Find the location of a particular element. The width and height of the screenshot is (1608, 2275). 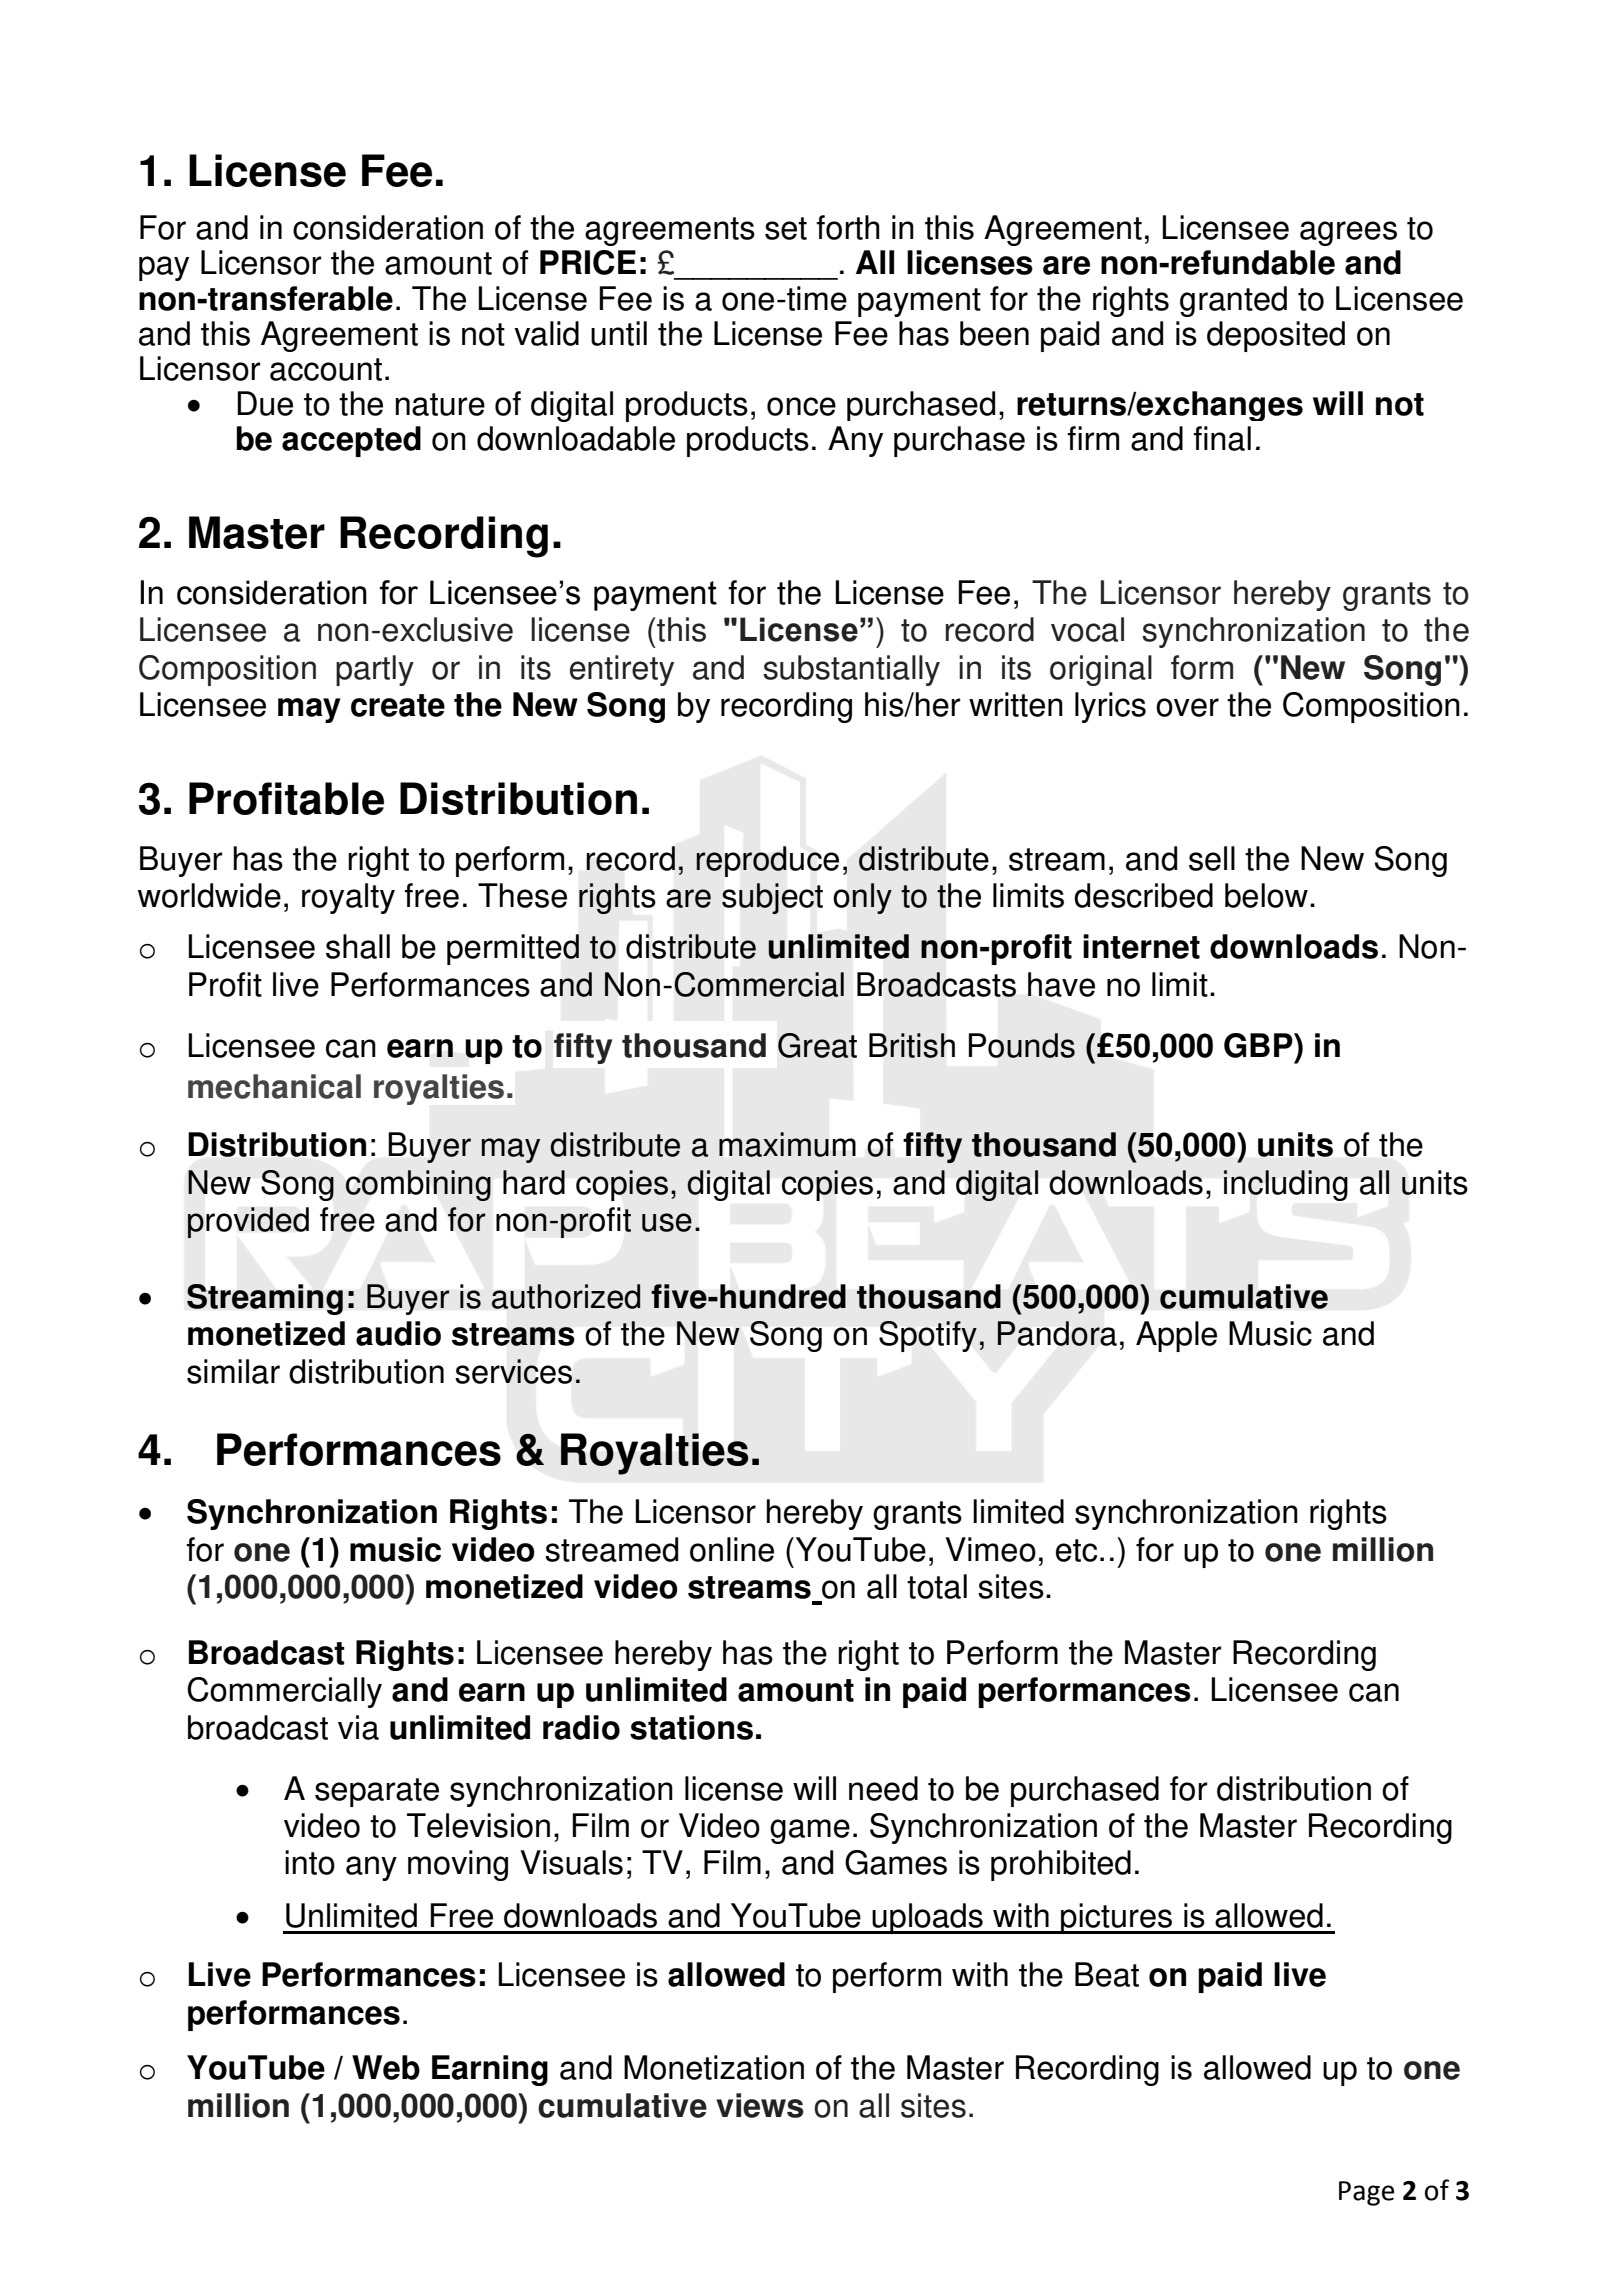

maximum is located at coordinates (787, 1144).
